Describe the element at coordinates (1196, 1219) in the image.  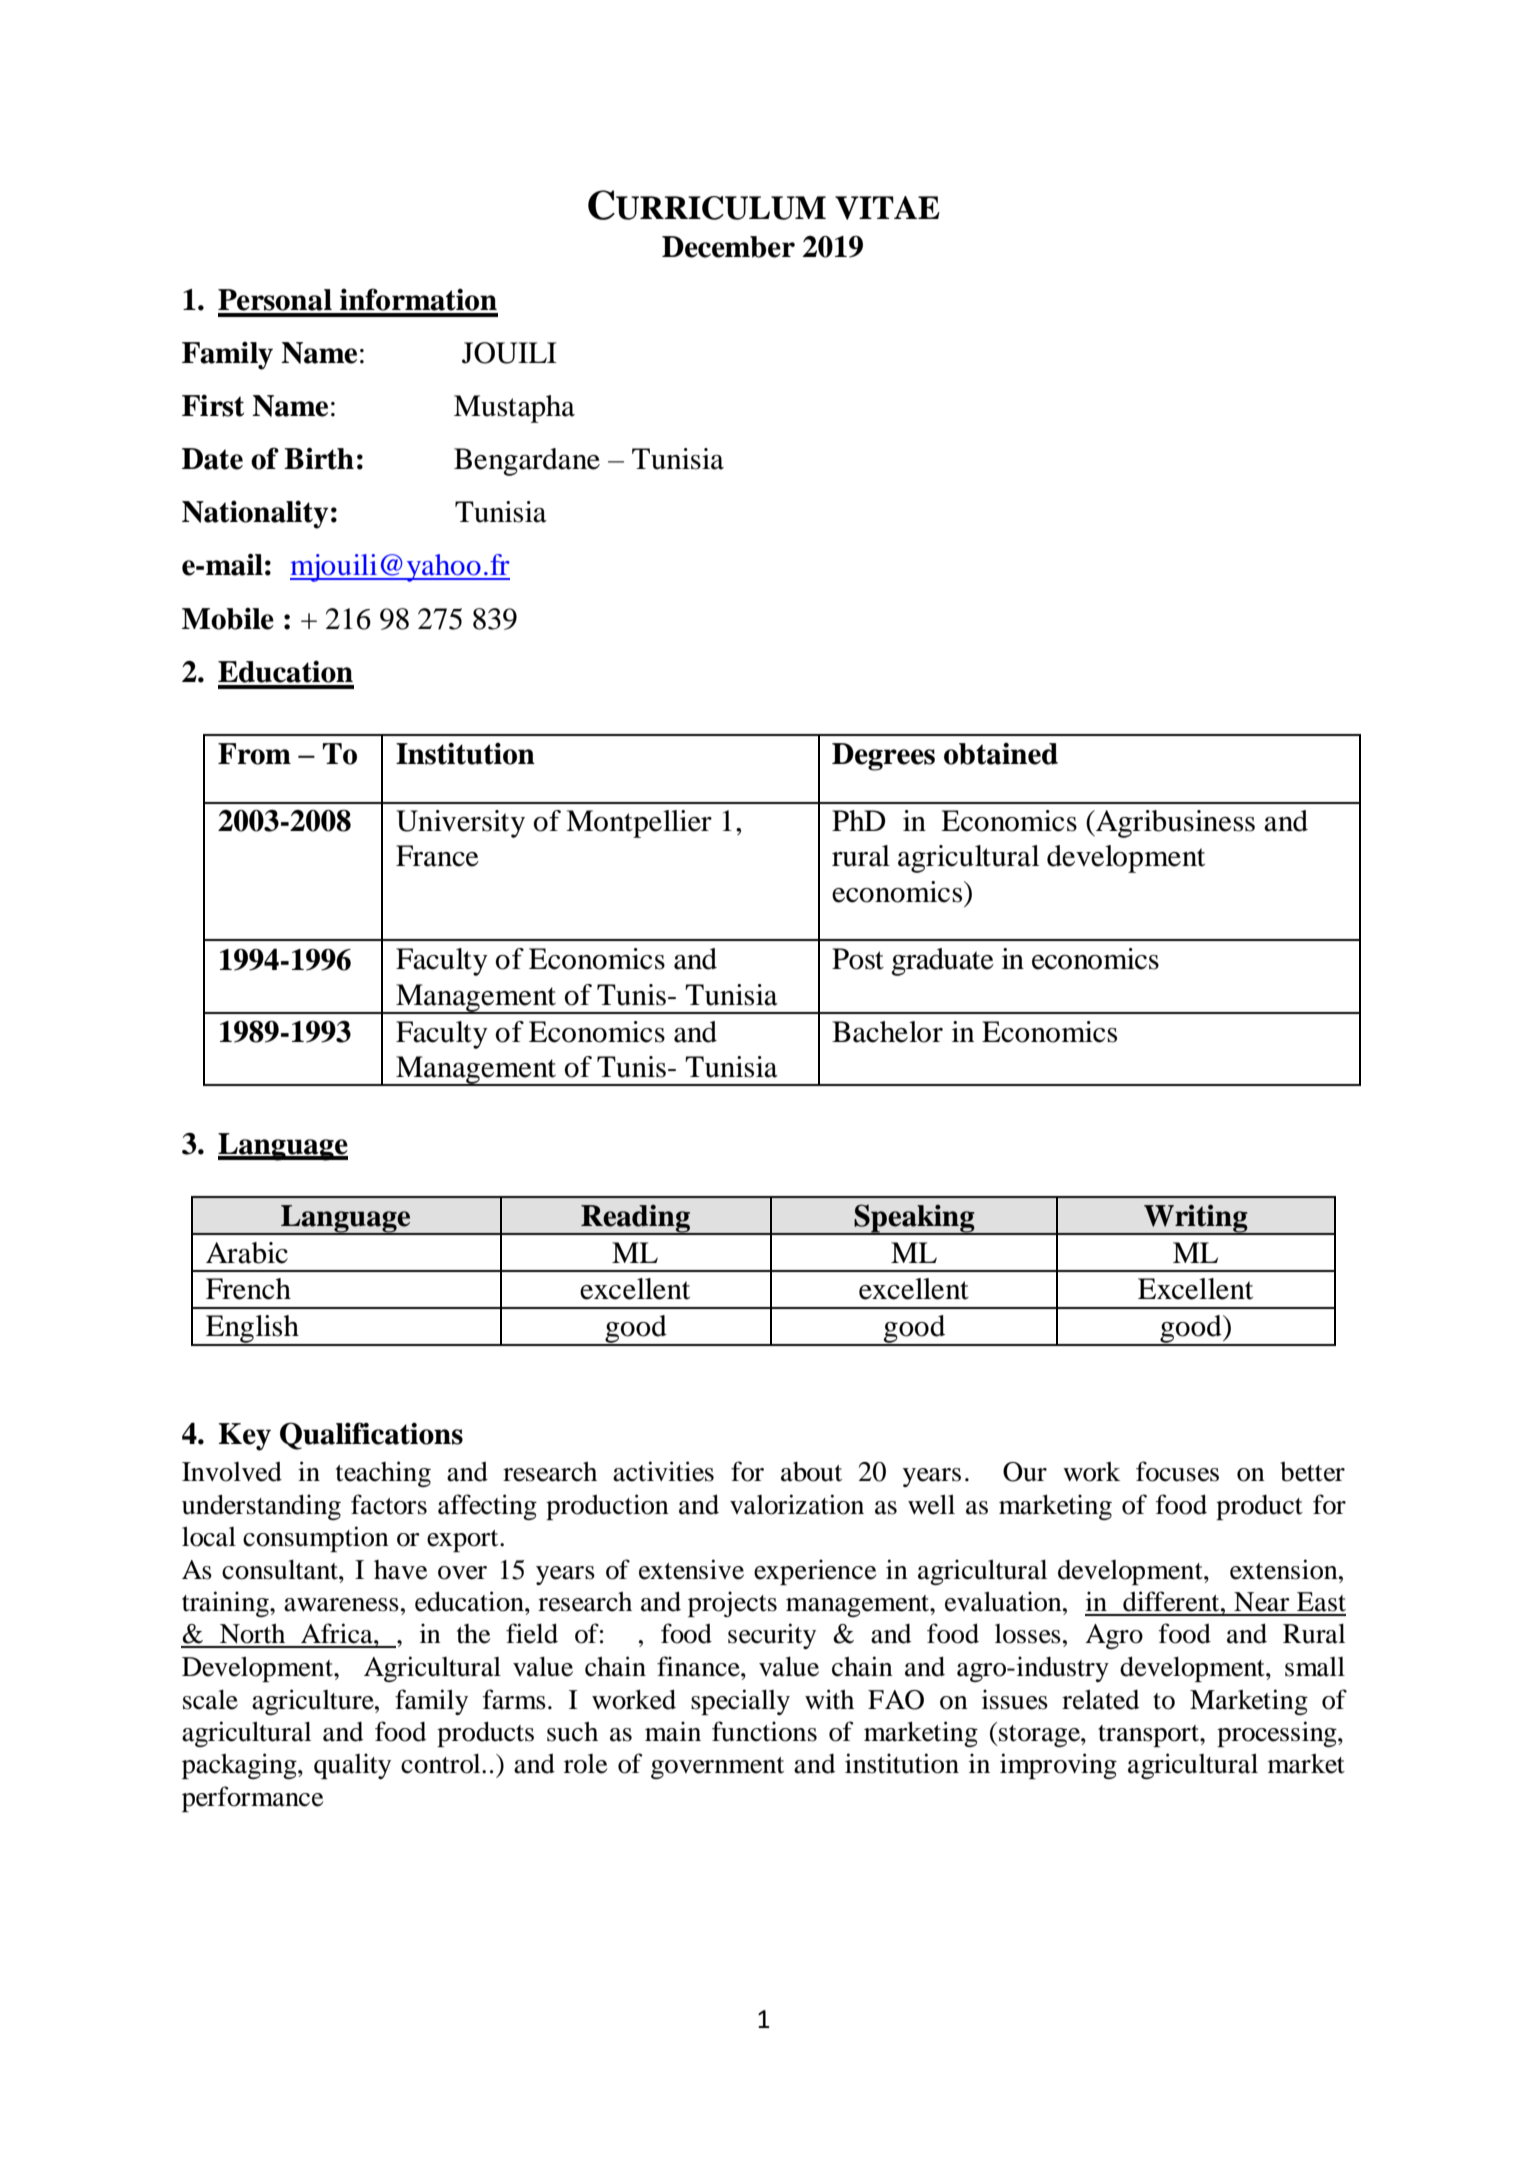
I see `Writing` at that location.
